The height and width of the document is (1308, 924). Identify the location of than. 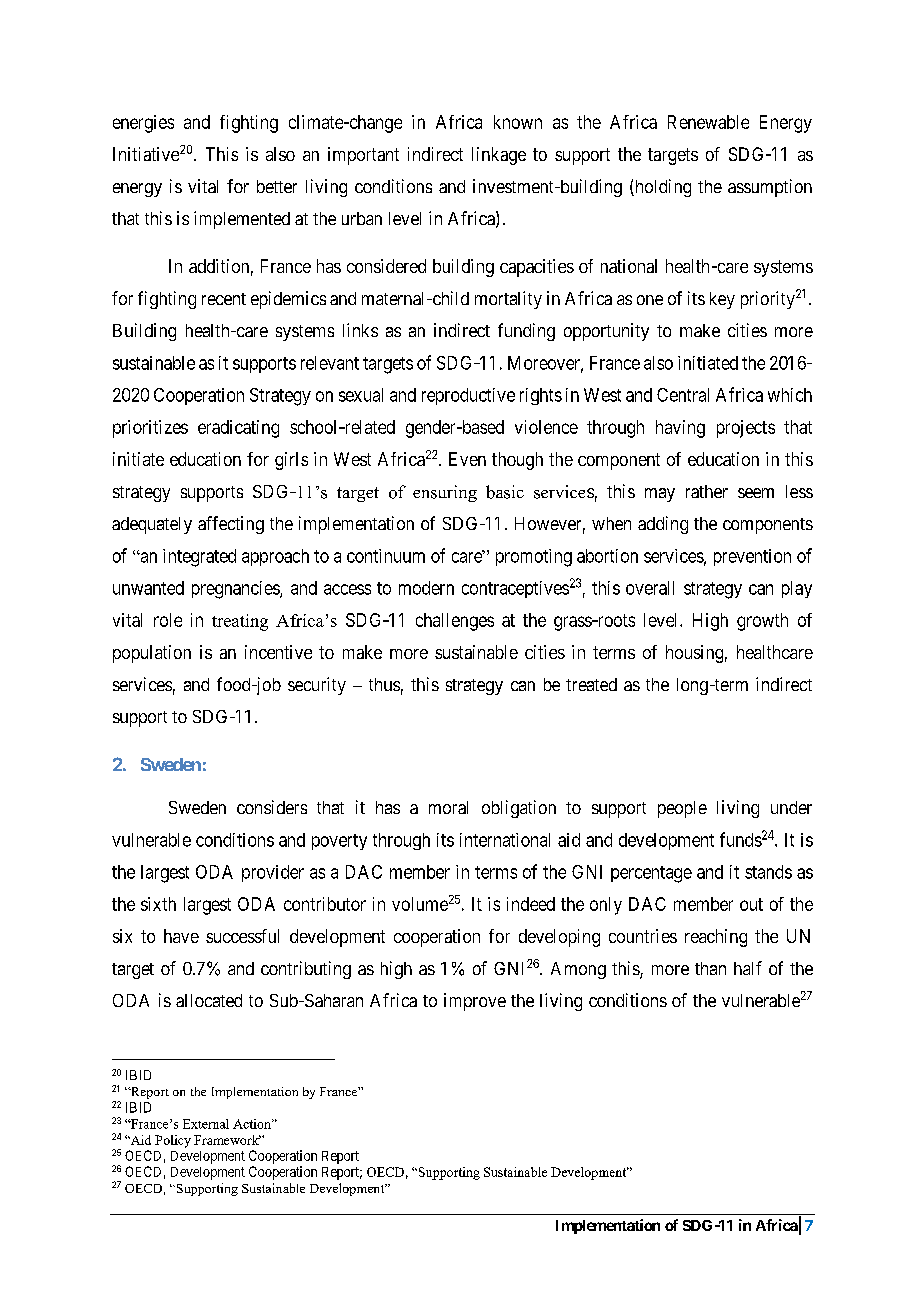
(710, 968).
